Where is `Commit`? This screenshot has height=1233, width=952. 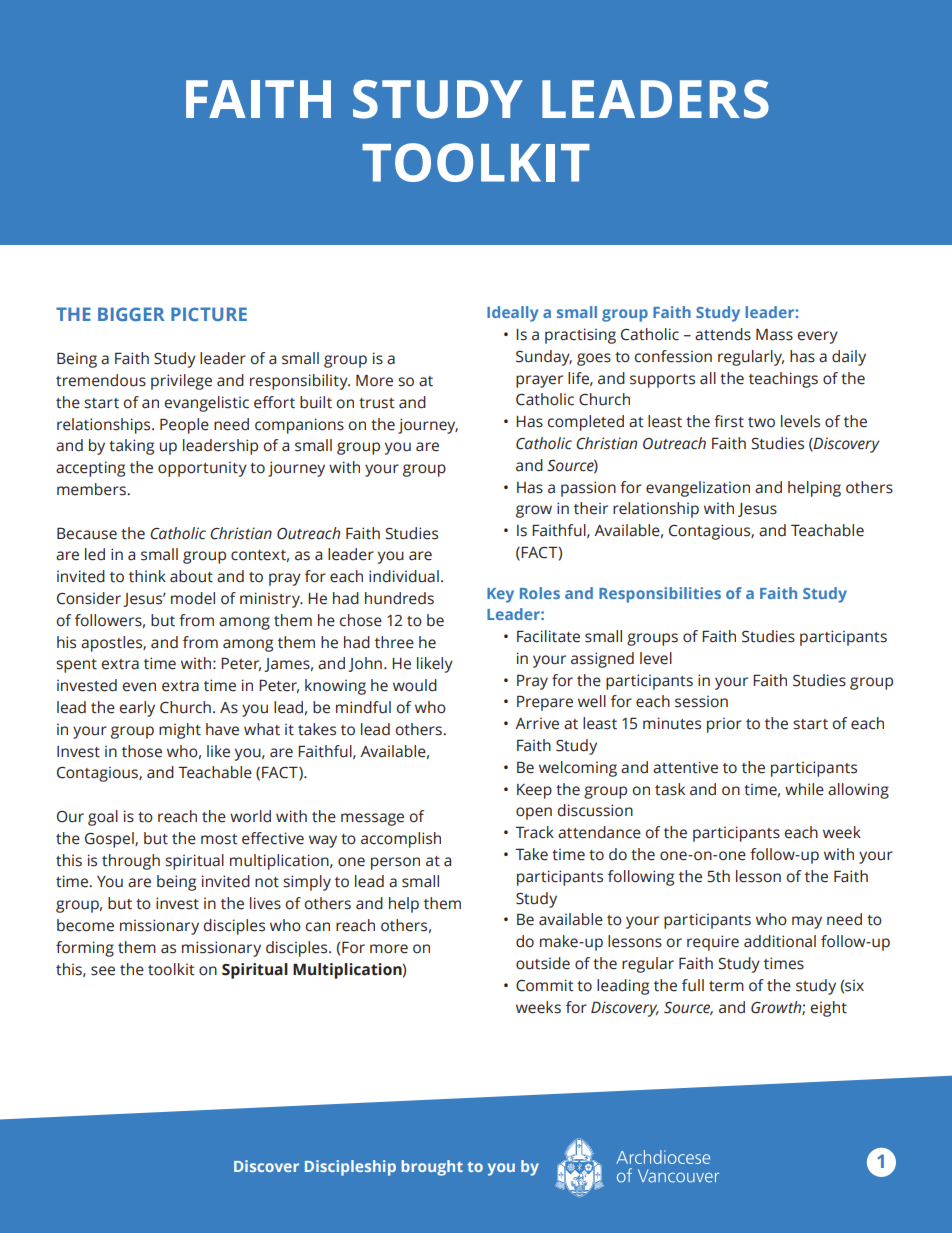 Commit is located at coordinates (545, 985).
